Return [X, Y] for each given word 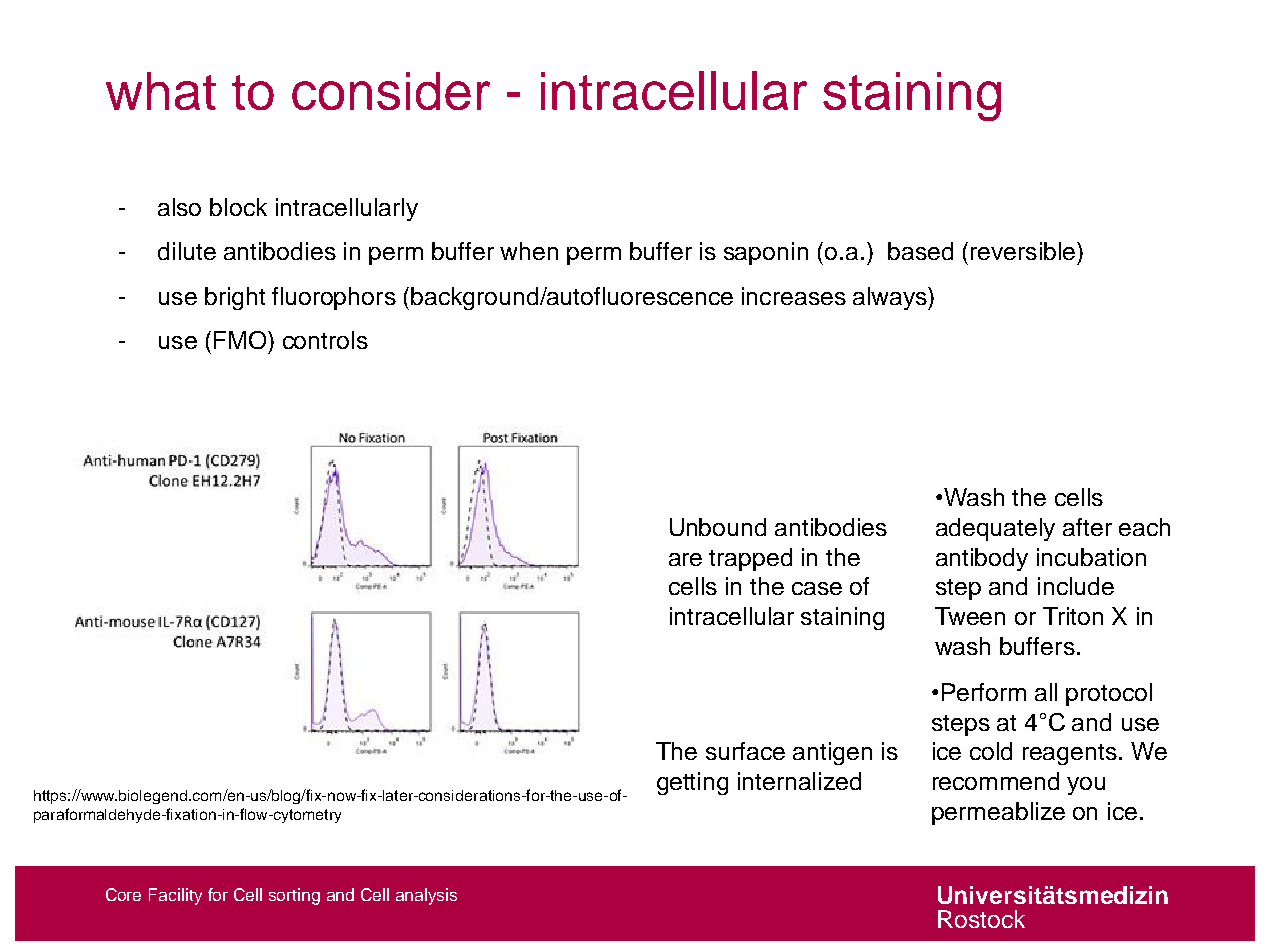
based [920, 251]
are [685, 559]
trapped [750, 559]
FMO [241, 340]
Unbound [718, 527]
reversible [1024, 251]
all [1046, 692]
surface [745, 751]
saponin [766, 253]
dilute [187, 251]
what [161, 91]
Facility [175, 896]
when [529, 251]
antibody [982, 559]
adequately [995, 529]
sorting [294, 896]
